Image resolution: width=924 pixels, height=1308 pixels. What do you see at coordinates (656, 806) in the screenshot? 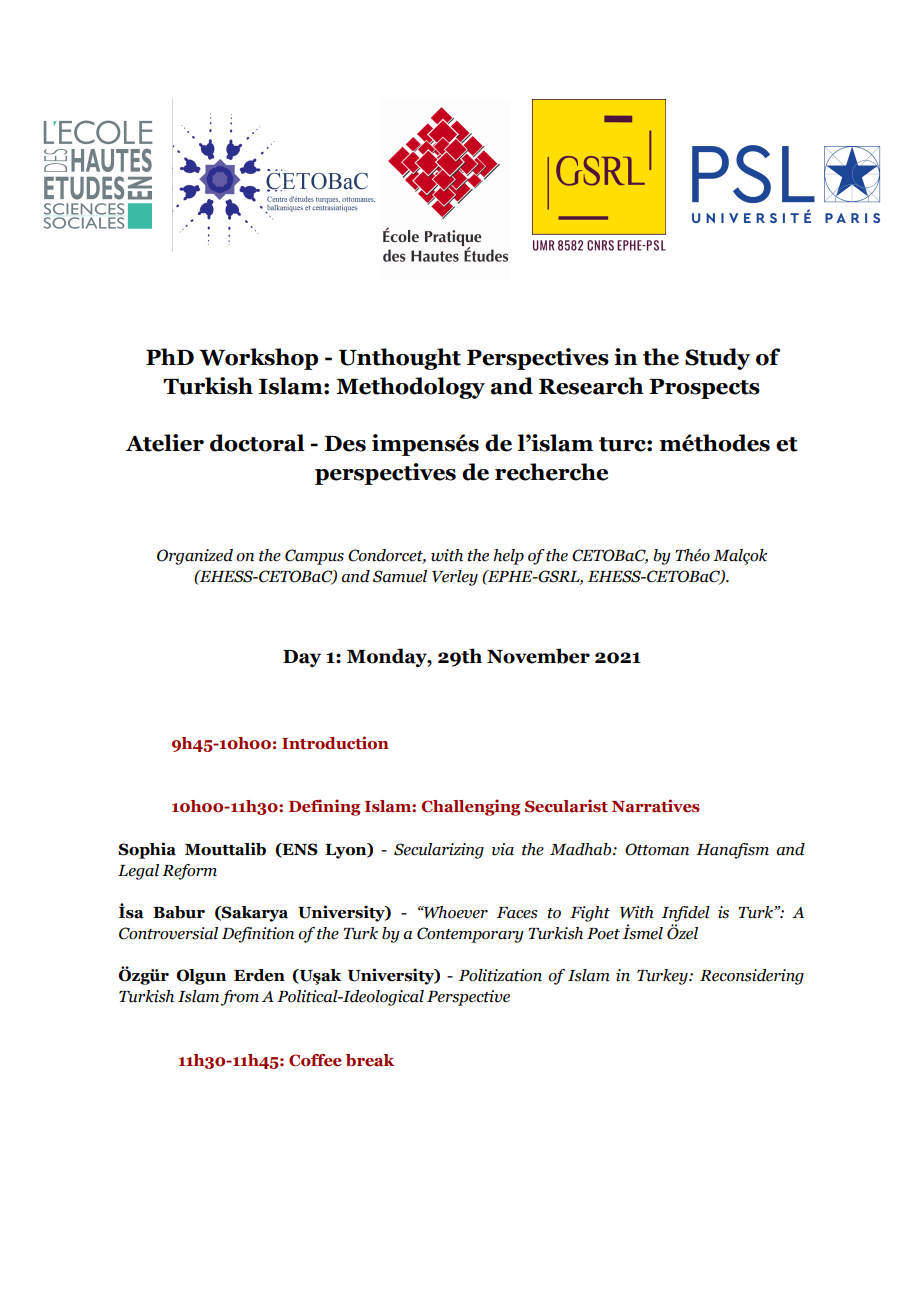
I see `Narratives` at bounding box center [656, 806].
